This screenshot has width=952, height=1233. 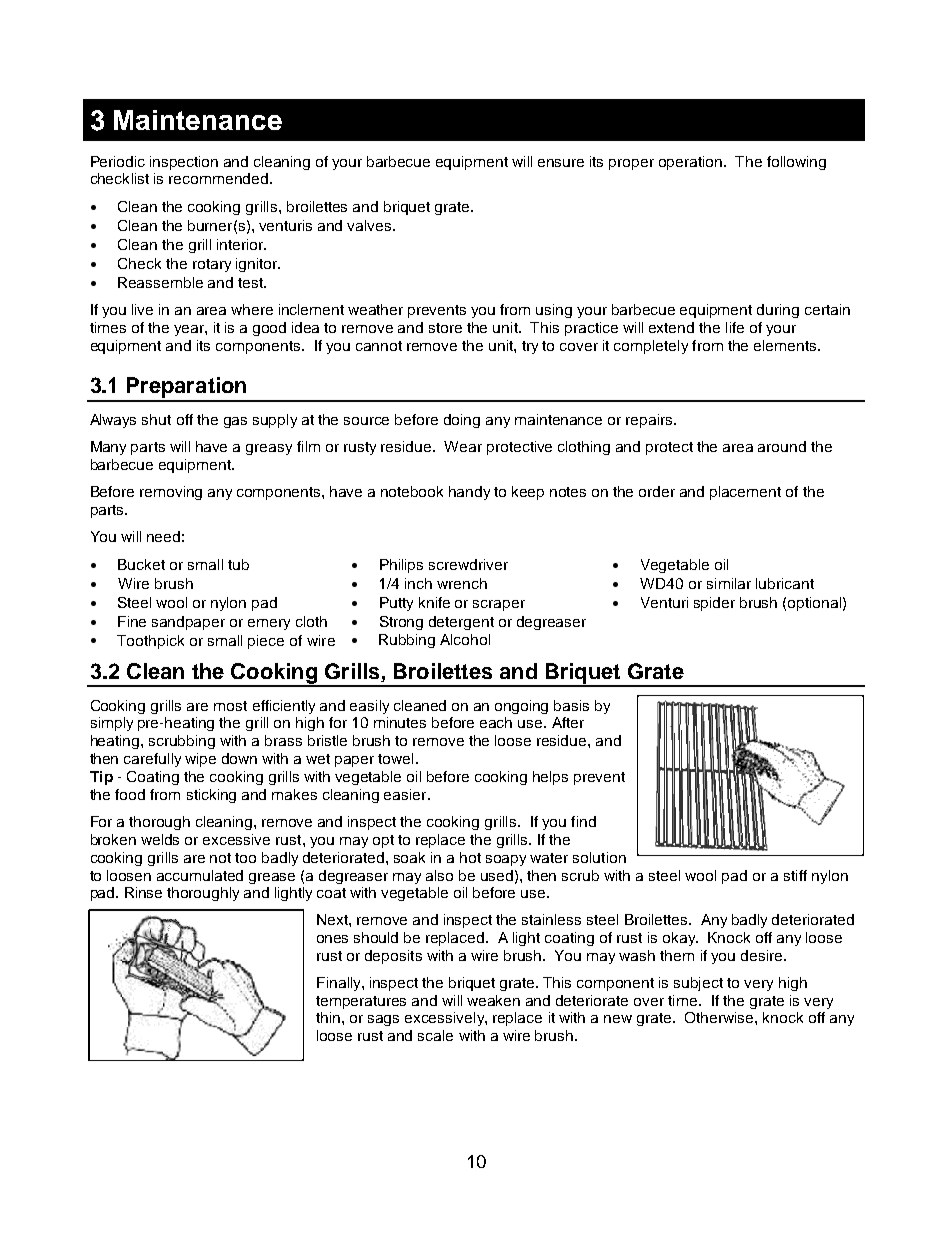 I want to click on store, so click(x=445, y=328).
